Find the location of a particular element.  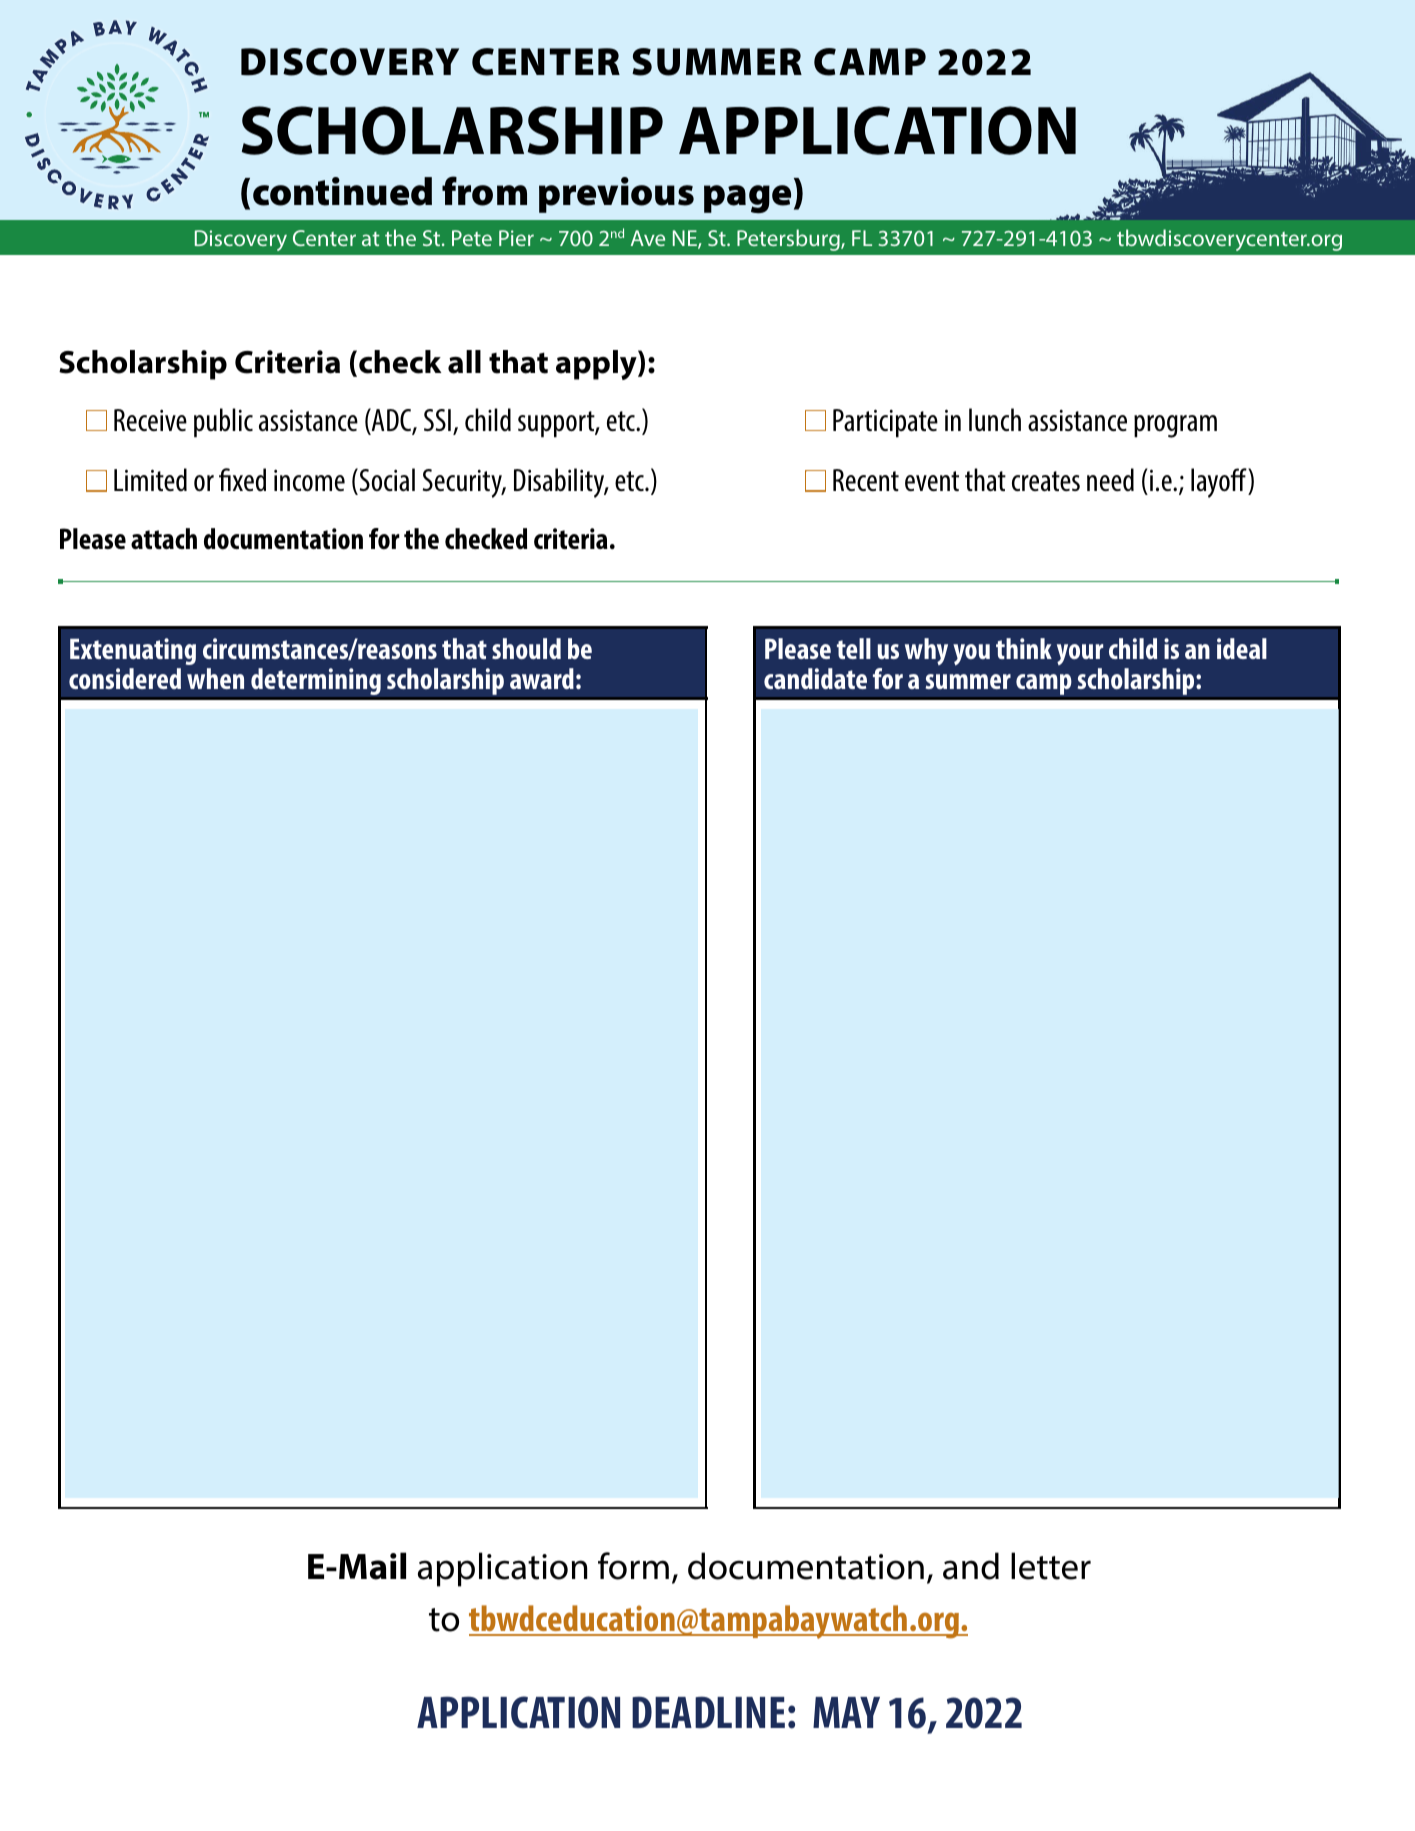

MAY is located at coordinates (846, 1712).
